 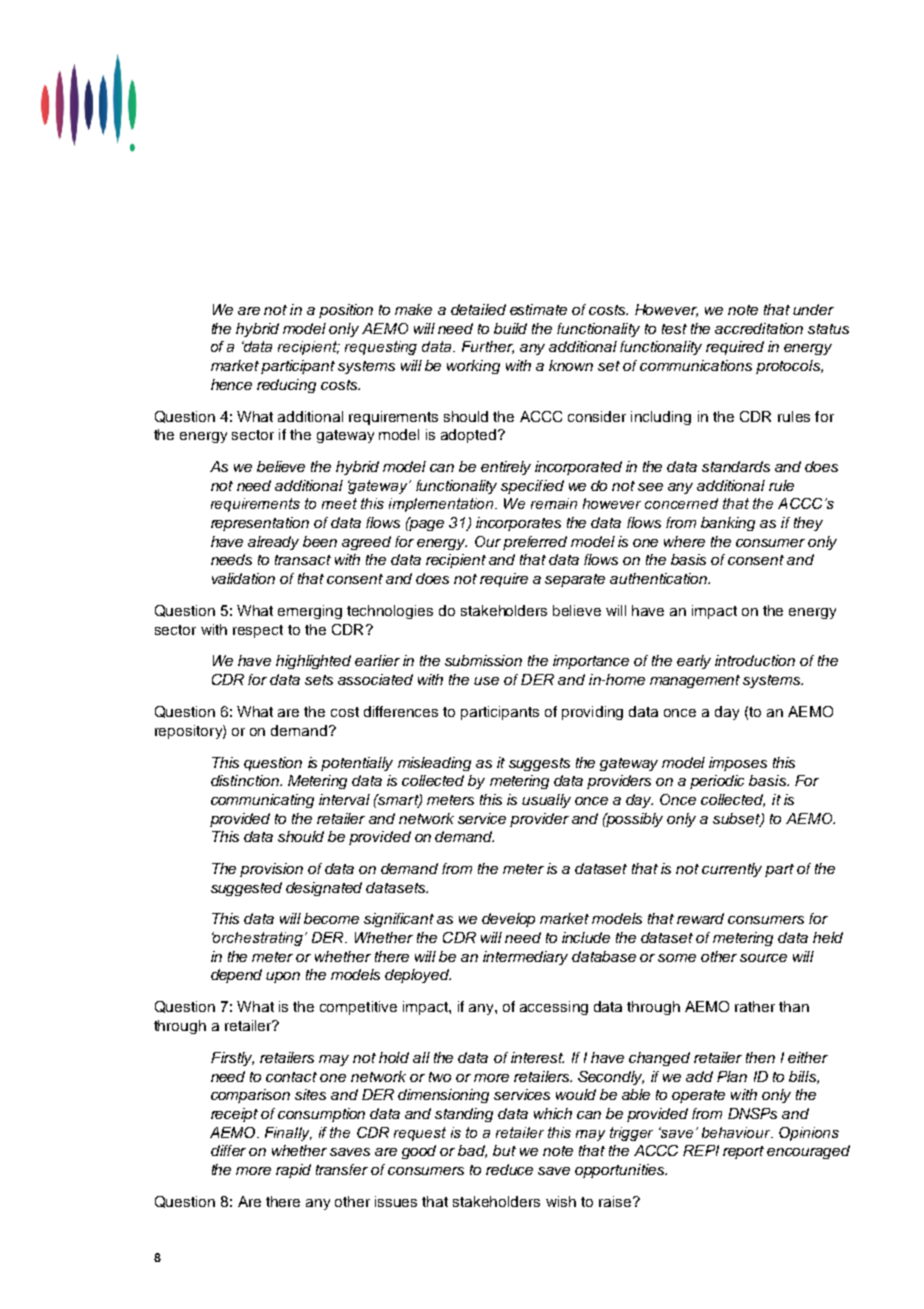 I want to click on build, so click(x=510, y=328).
